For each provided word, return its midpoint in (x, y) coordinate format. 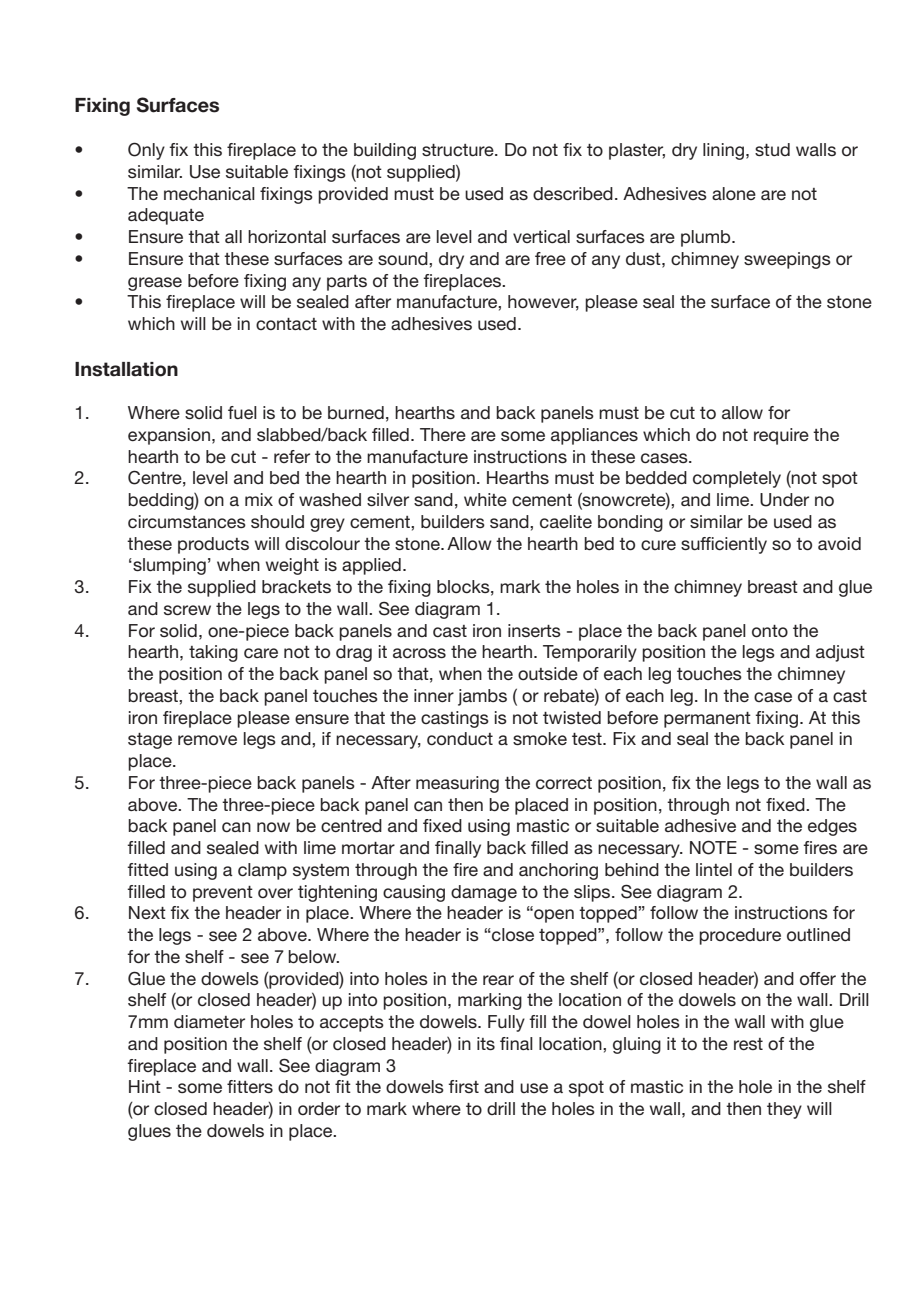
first (463, 1086)
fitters (250, 1086)
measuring (457, 784)
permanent (707, 720)
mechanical (209, 194)
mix (259, 499)
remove (207, 740)
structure (459, 150)
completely (737, 479)
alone (734, 193)
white (485, 499)
